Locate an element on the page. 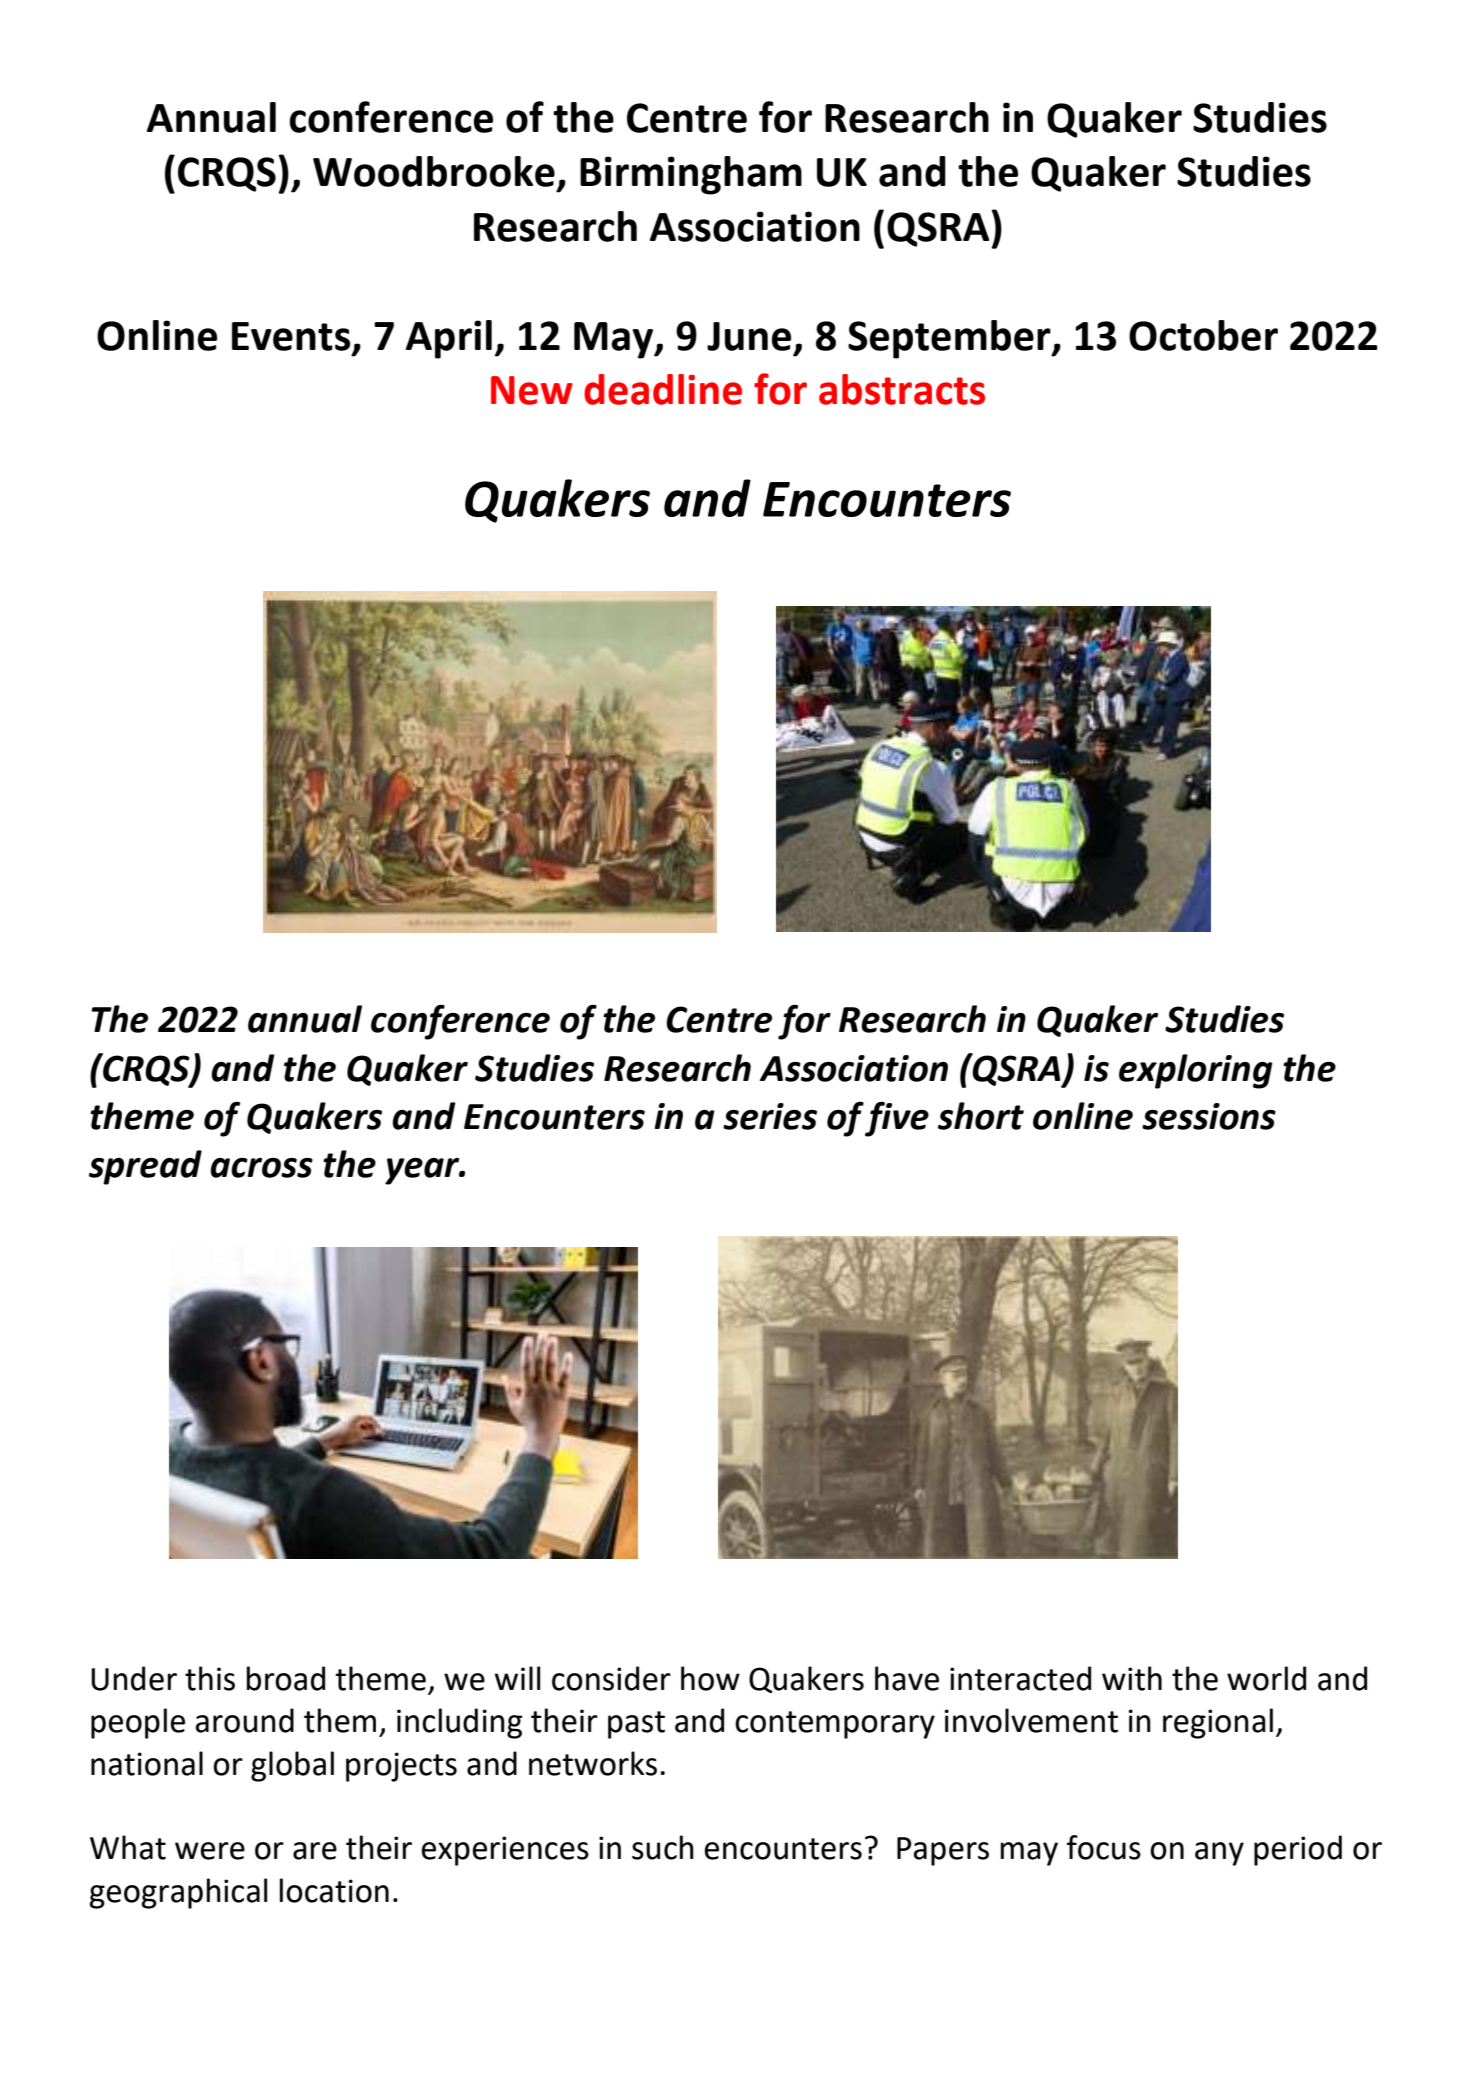 Image resolution: width=1475 pixels, height=2087 pixels. are is located at coordinates (315, 1851).
